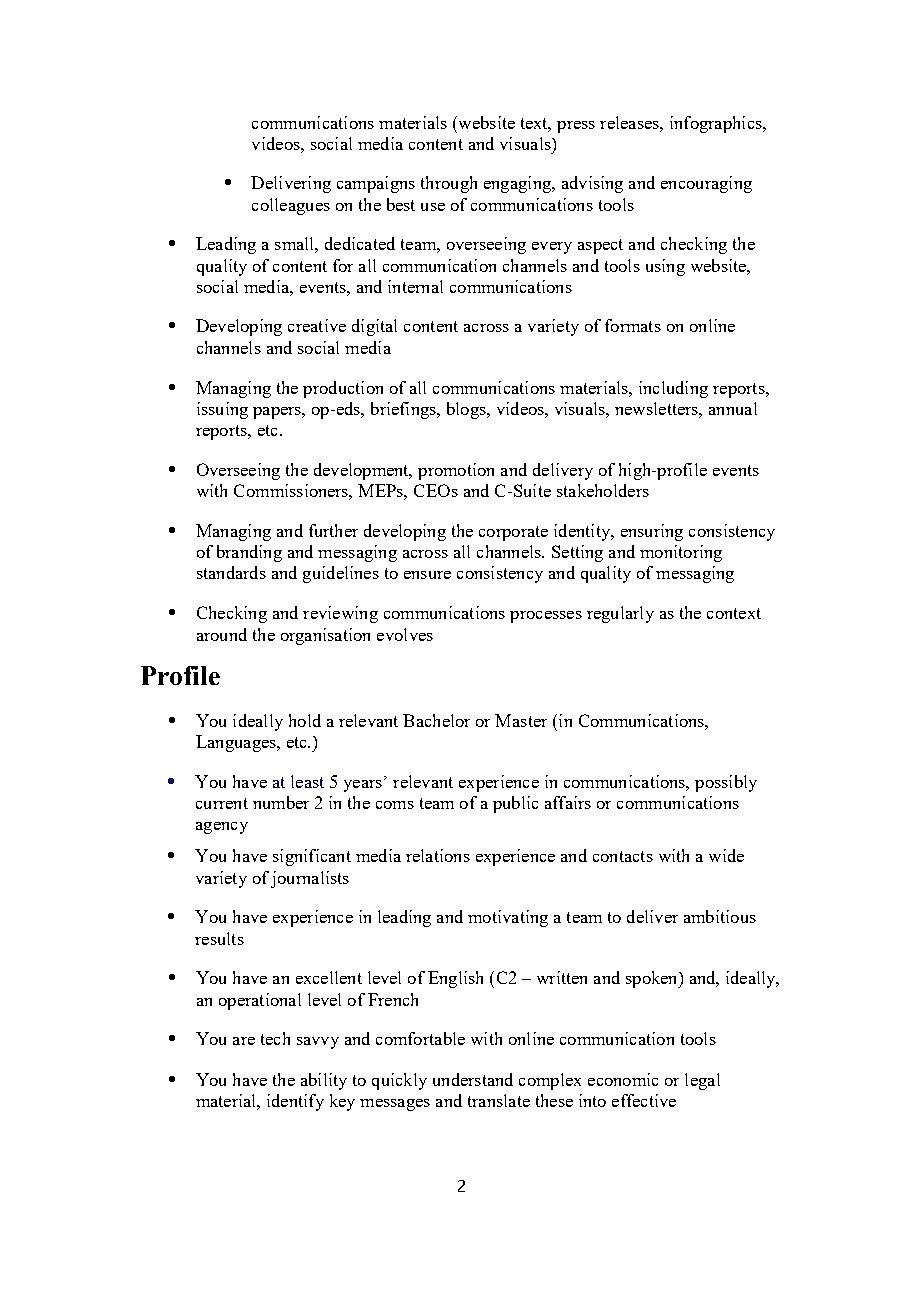  I want to click on identify, so click(295, 1102).
